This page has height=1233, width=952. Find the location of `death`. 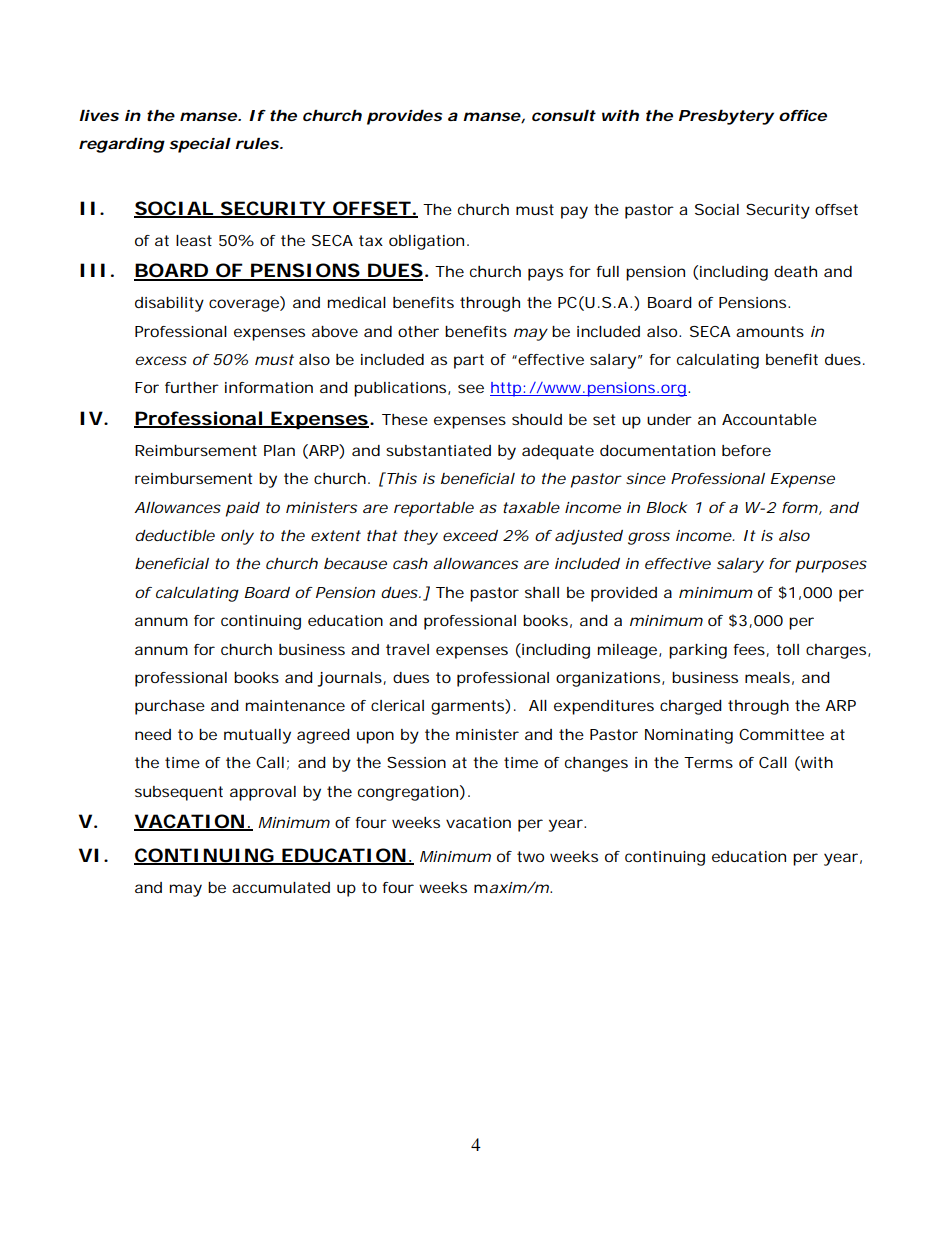

death is located at coordinates (795, 271).
